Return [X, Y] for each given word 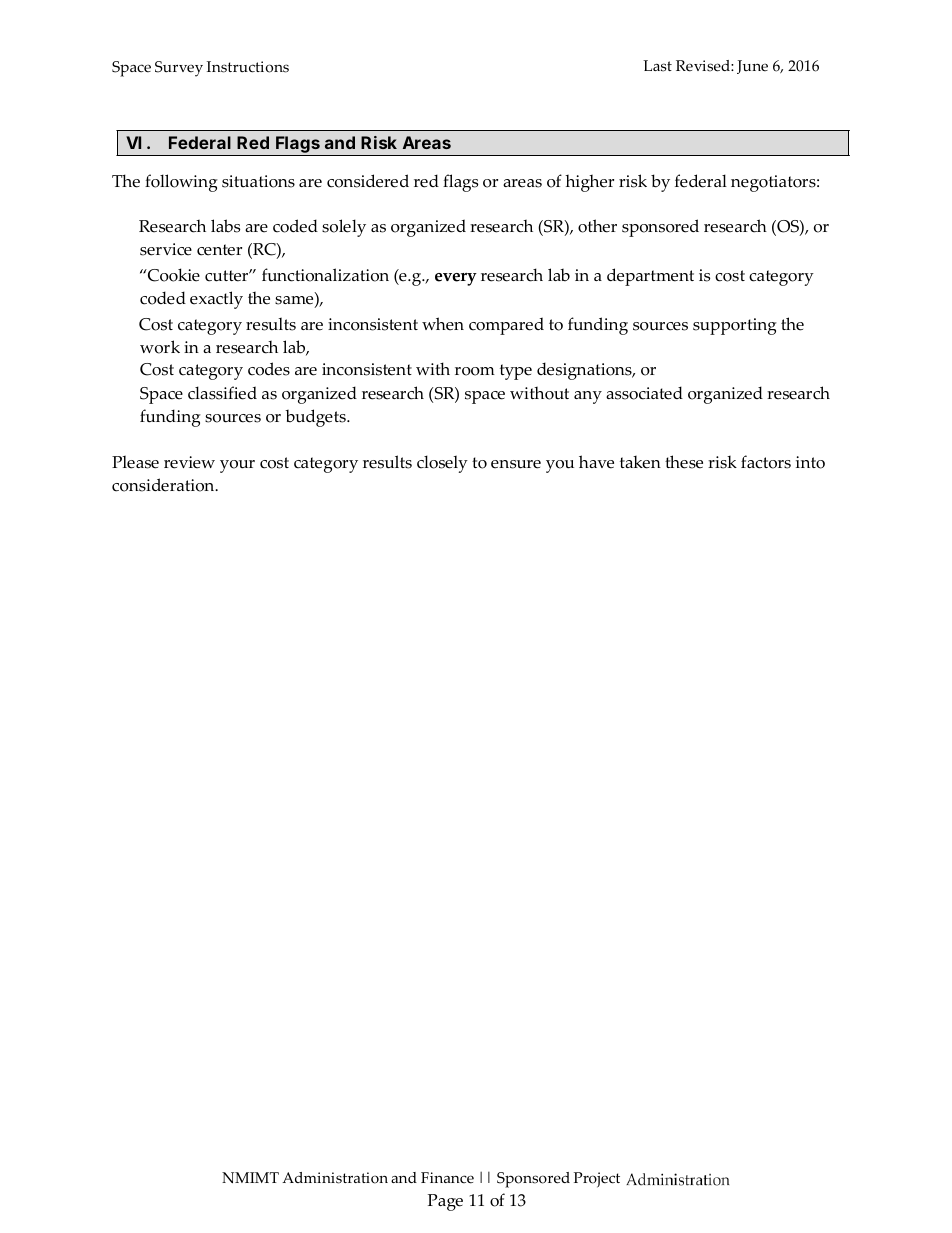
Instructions [248, 67]
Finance [447, 1178]
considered [368, 181]
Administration [335, 1178]
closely [442, 464]
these [684, 462]
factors [766, 462]
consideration [164, 485]
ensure [516, 464]
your [237, 466]
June [752, 67]
